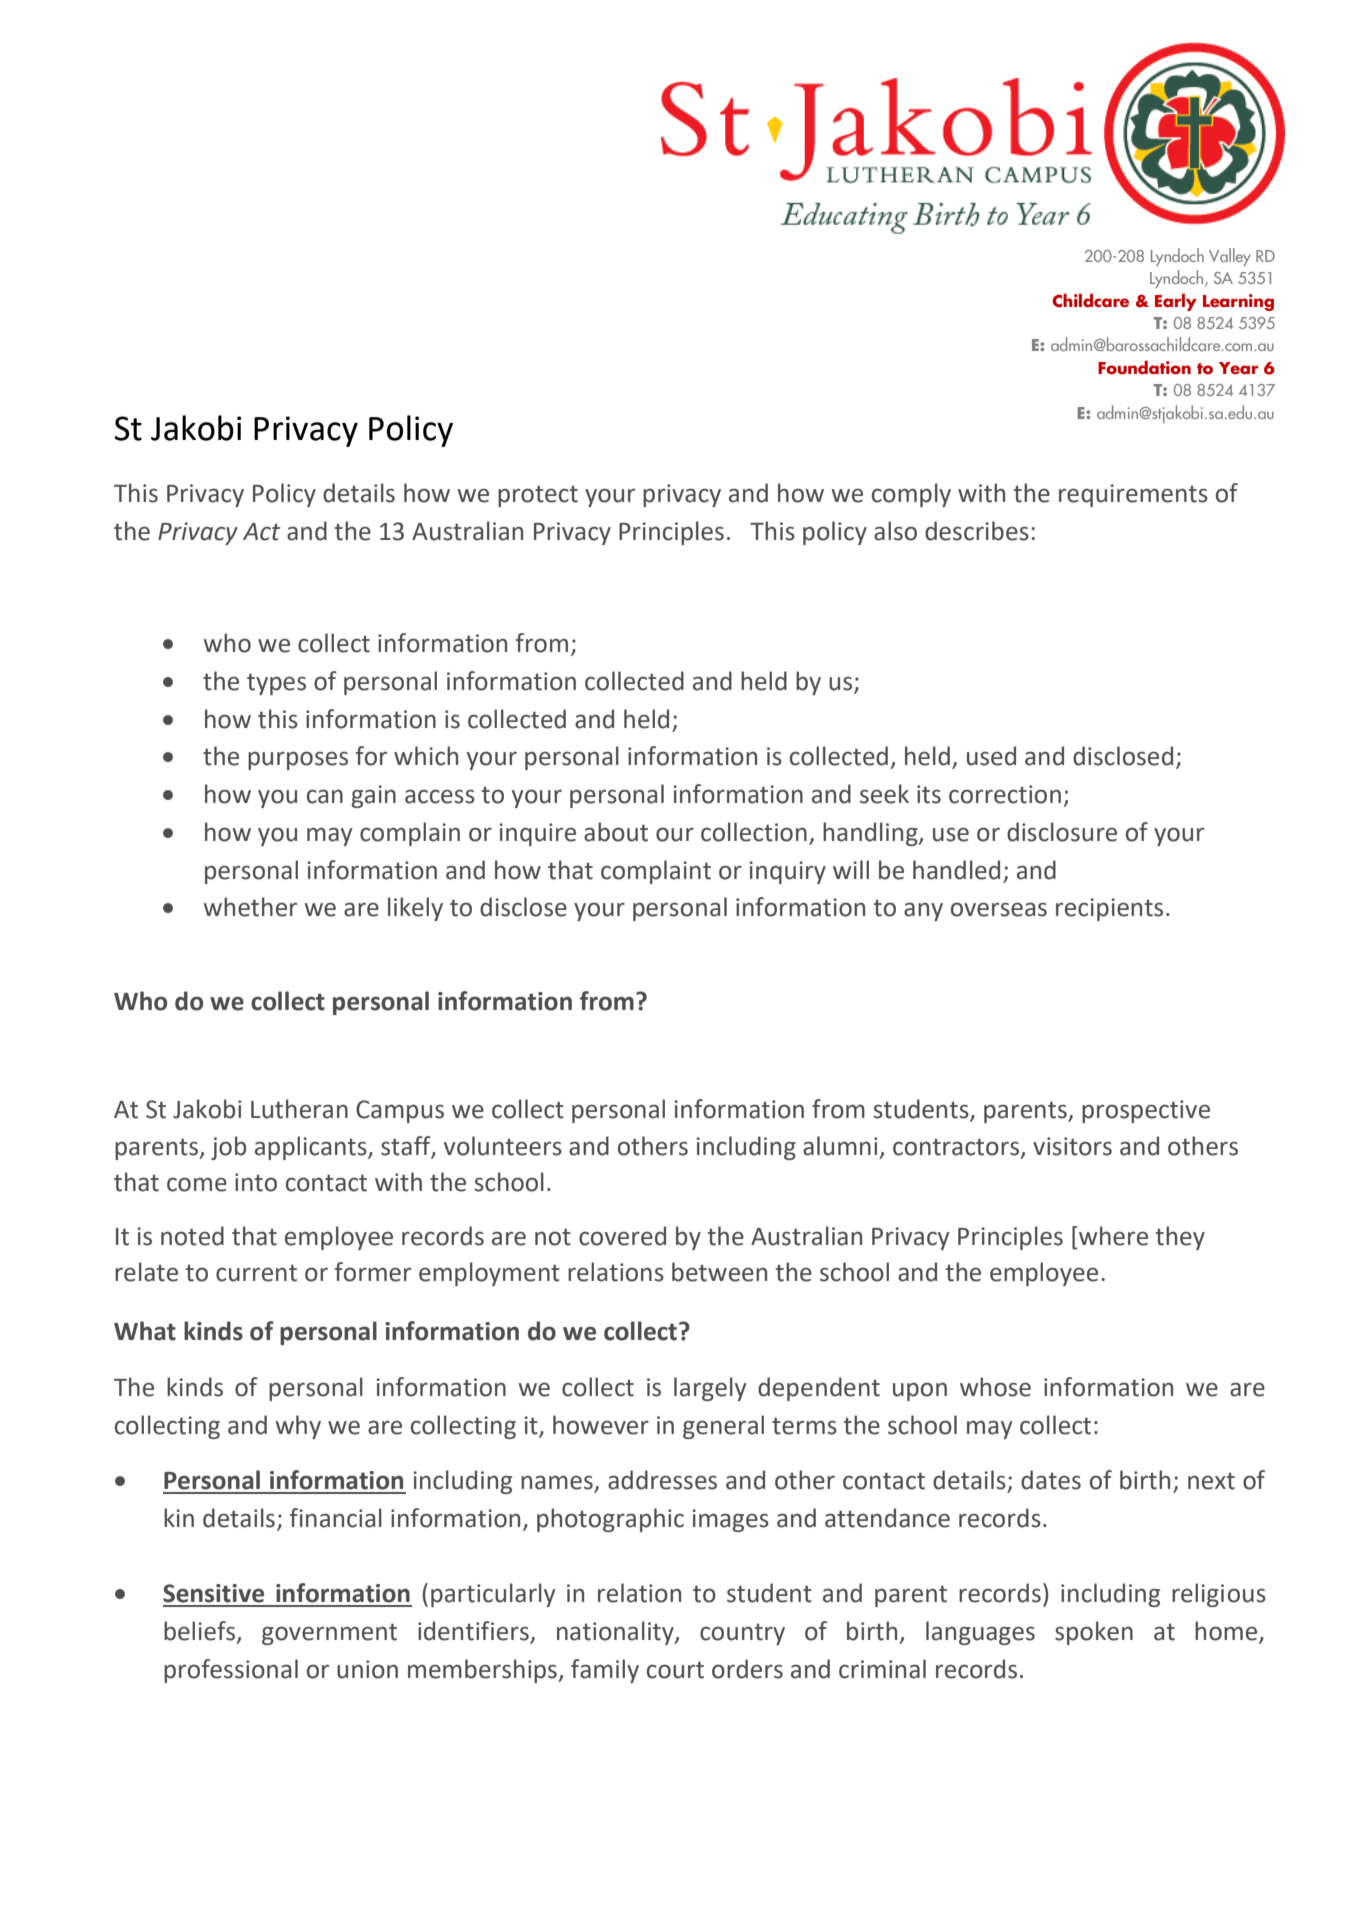 Image resolution: width=1363 pixels, height=1927 pixels. What do you see at coordinates (616, 832) in the image?
I see `about` at bounding box center [616, 832].
